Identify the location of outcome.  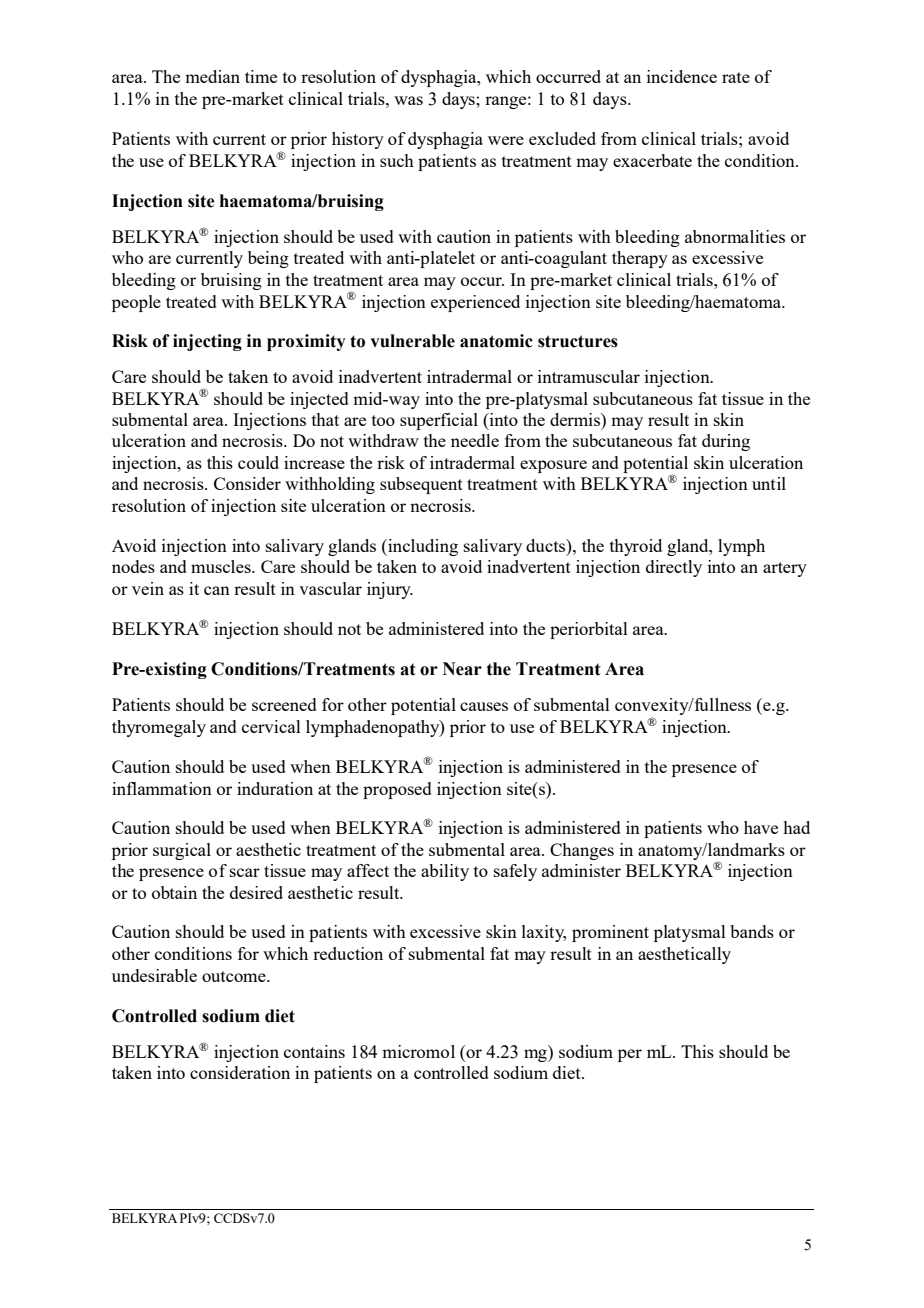
(235, 976).
